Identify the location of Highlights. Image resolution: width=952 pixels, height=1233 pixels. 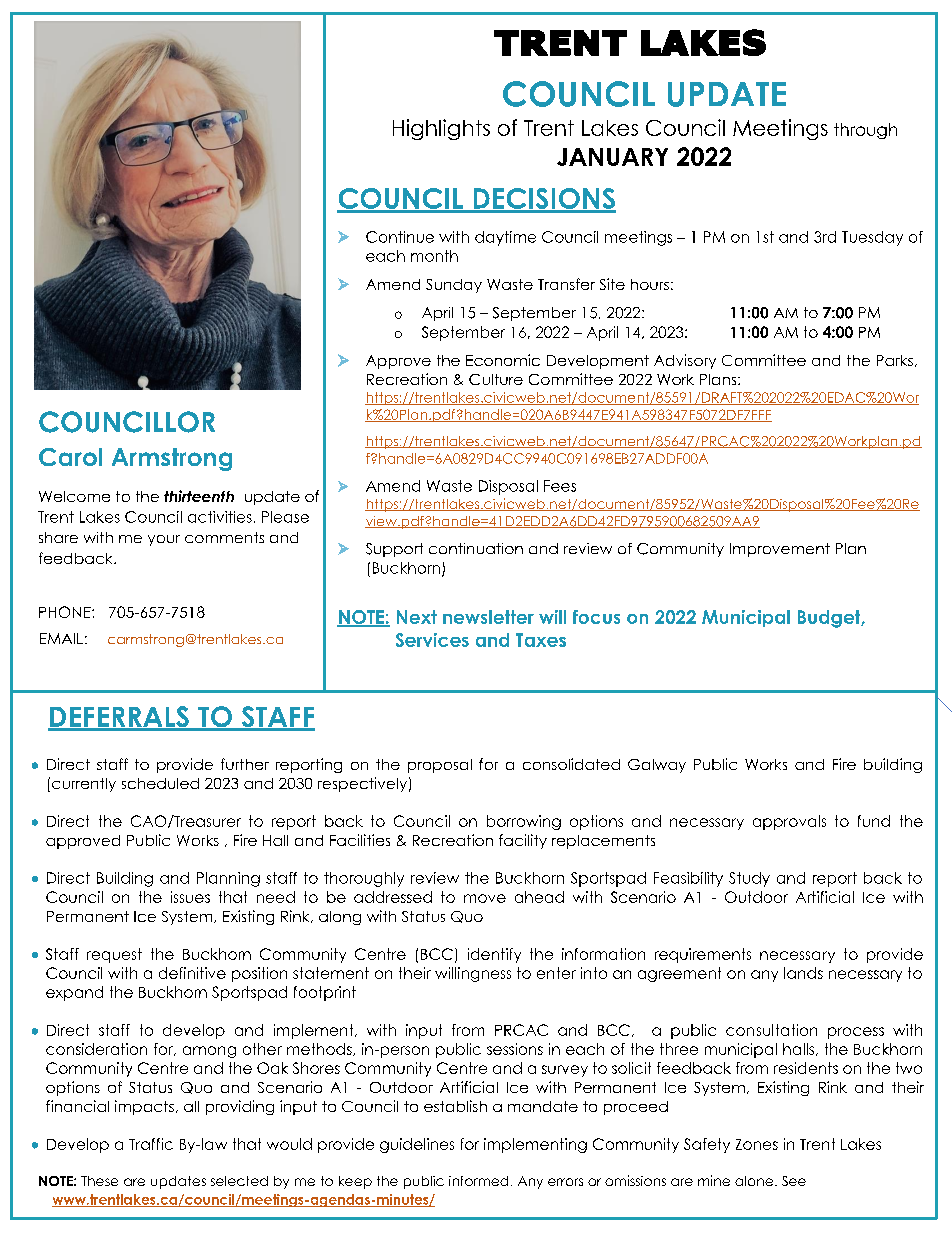
(441, 129).
